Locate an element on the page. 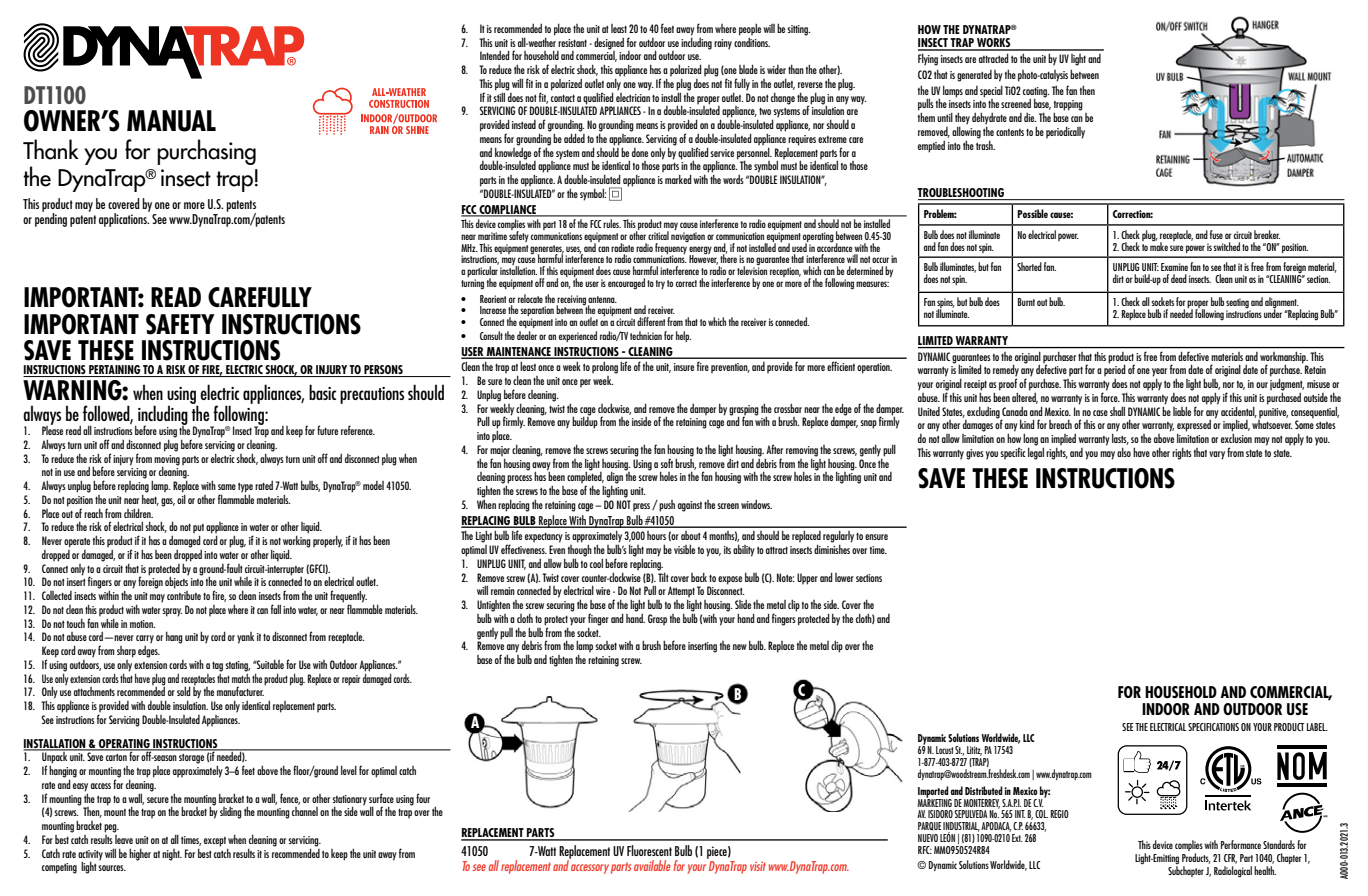 Image resolution: width=1368 pixels, height=896 pixels. night is located at coordinates (172, 855).
